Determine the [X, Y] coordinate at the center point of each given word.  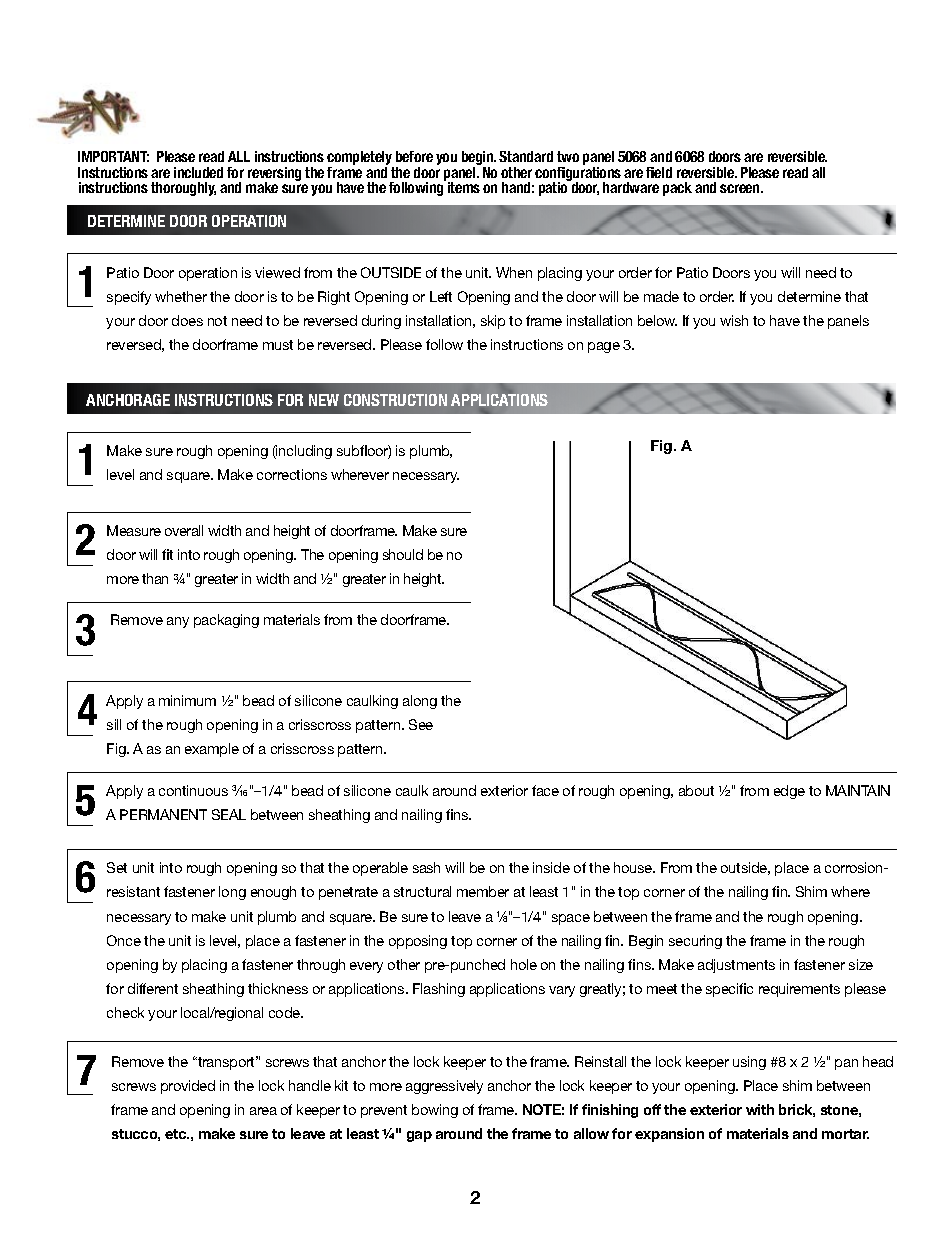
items [464, 187]
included [198, 172]
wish [734, 320]
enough [273, 893]
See [421, 724]
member [483, 891]
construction [395, 400]
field [659, 172]
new [324, 400]
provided [188, 1087]
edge [789, 792]
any [178, 622]
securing [695, 942]
